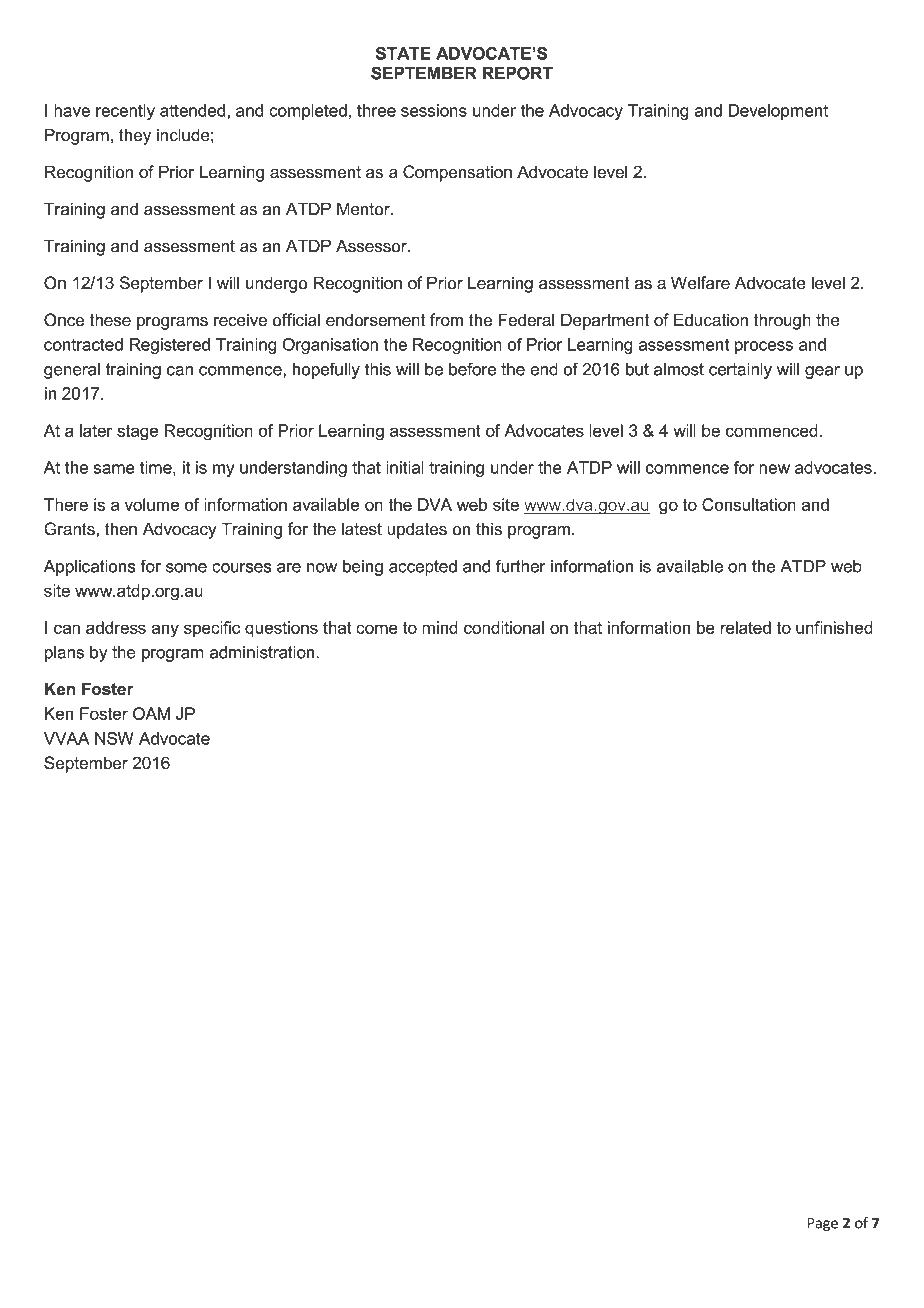 The width and height of the screenshot is (924, 1308). I want to click on Page, so click(823, 1225).
